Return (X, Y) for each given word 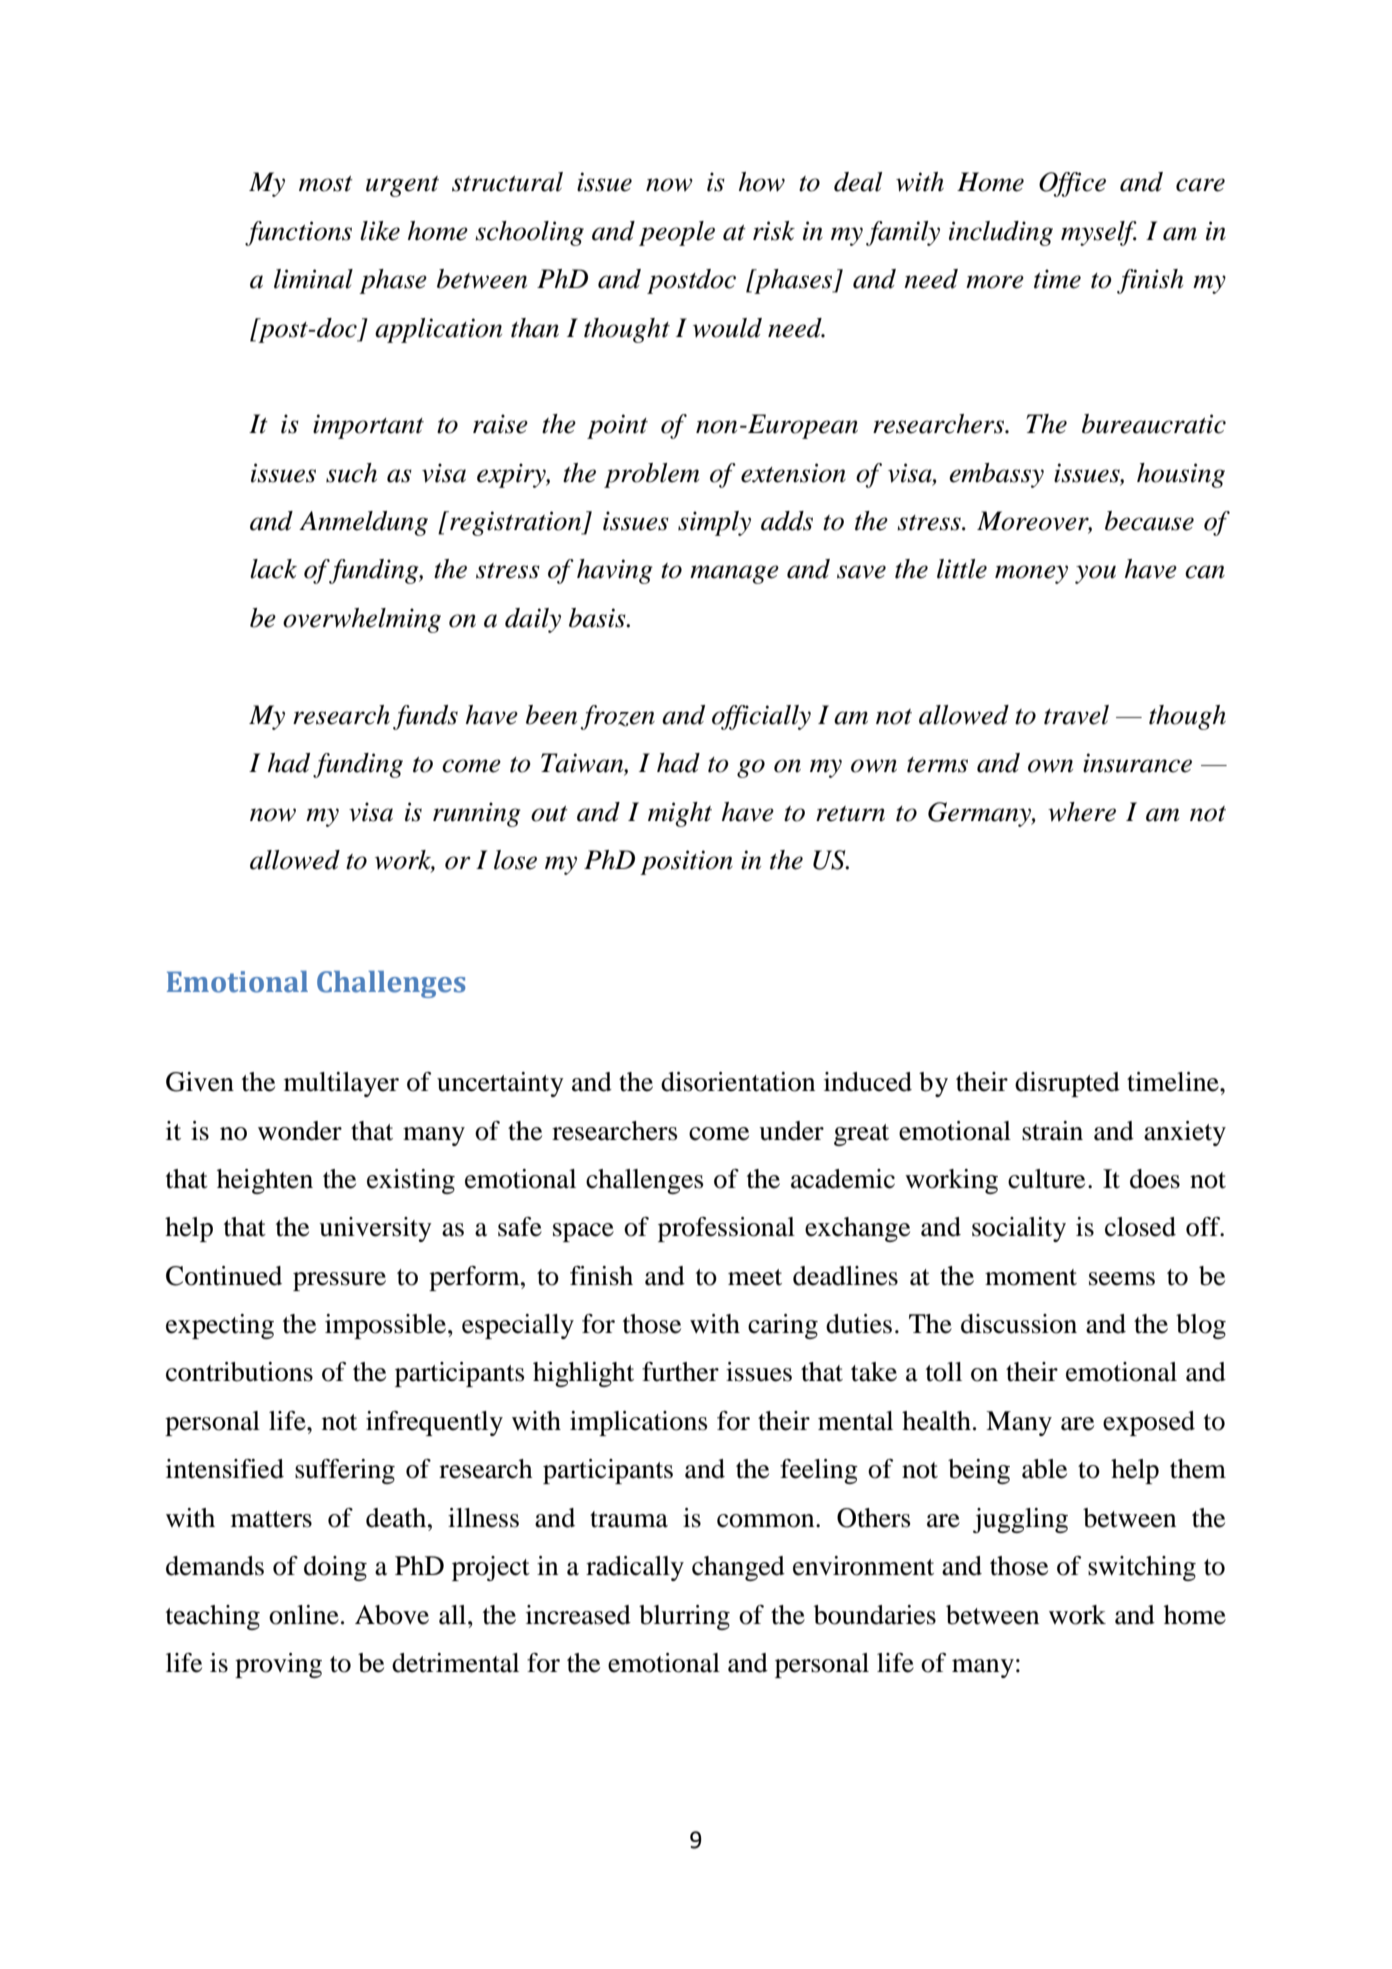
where (1082, 812)
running (477, 814)
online (304, 1615)
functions (298, 233)
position (686, 862)
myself (1099, 233)
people (677, 233)
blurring (684, 1617)
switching (1142, 1568)
